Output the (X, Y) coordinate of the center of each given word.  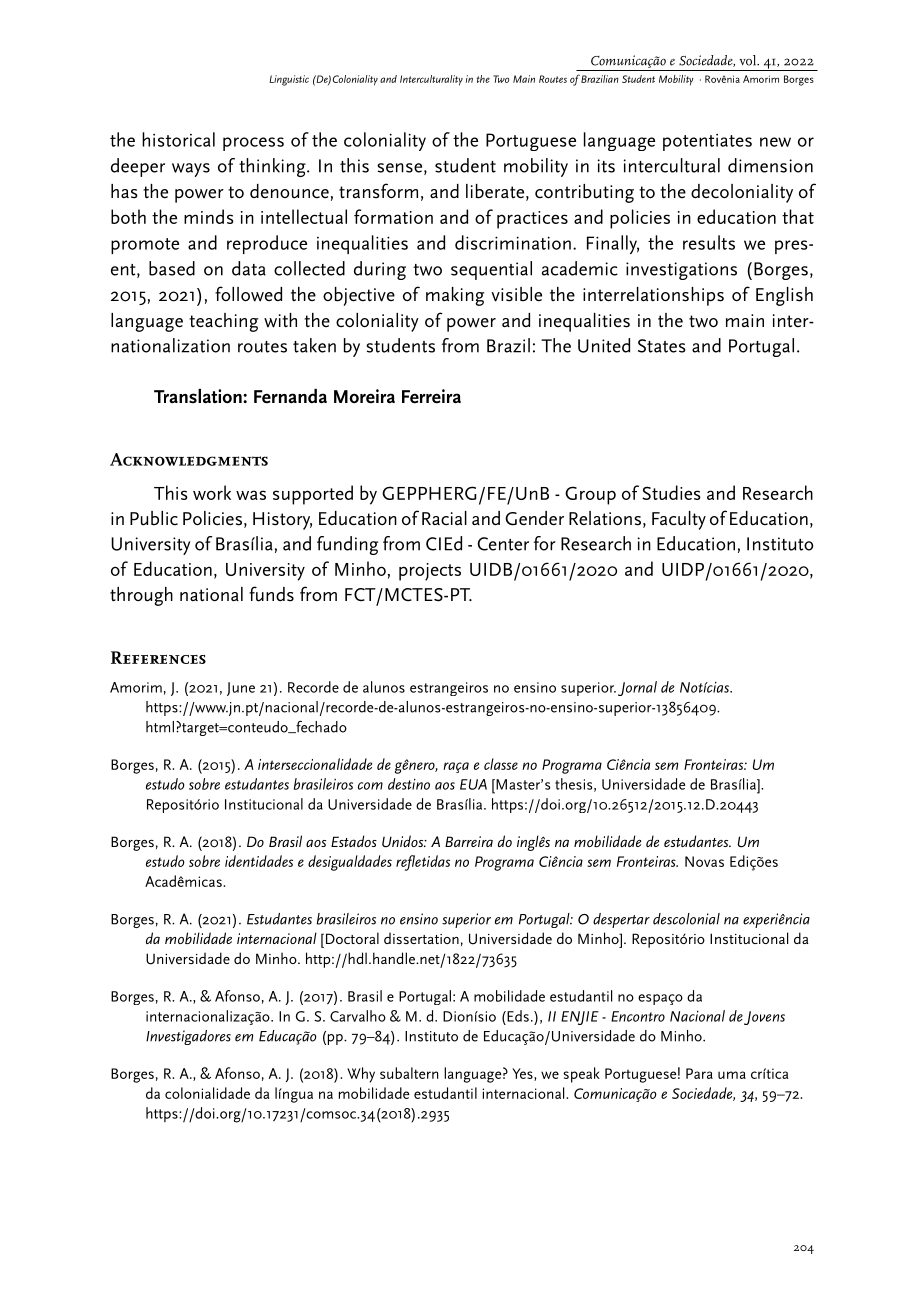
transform (378, 191)
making (455, 296)
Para (699, 1073)
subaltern (409, 1073)
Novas (704, 861)
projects (430, 572)
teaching (223, 322)
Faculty (679, 520)
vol (749, 60)
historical (178, 139)
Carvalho (358, 1016)
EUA (473, 784)
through (141, 596)
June (241, 689)
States (662, 346)
